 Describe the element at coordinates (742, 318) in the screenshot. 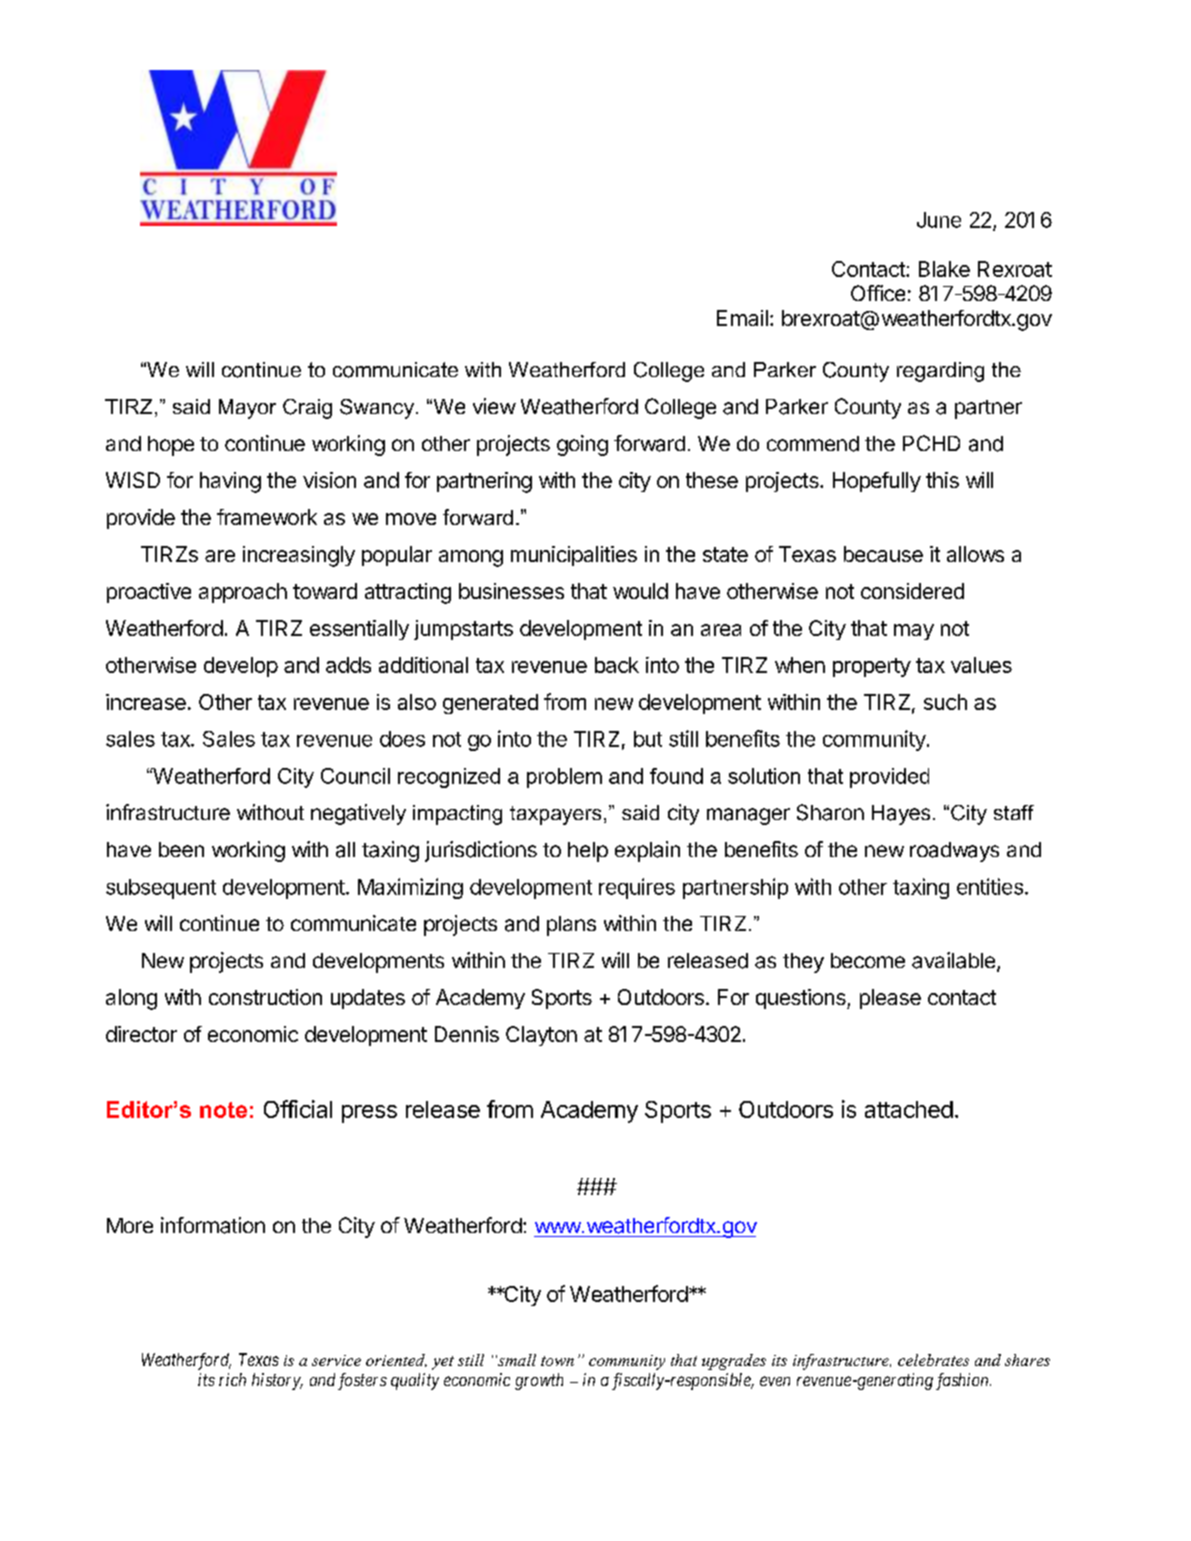

I see `Email` at that location.
